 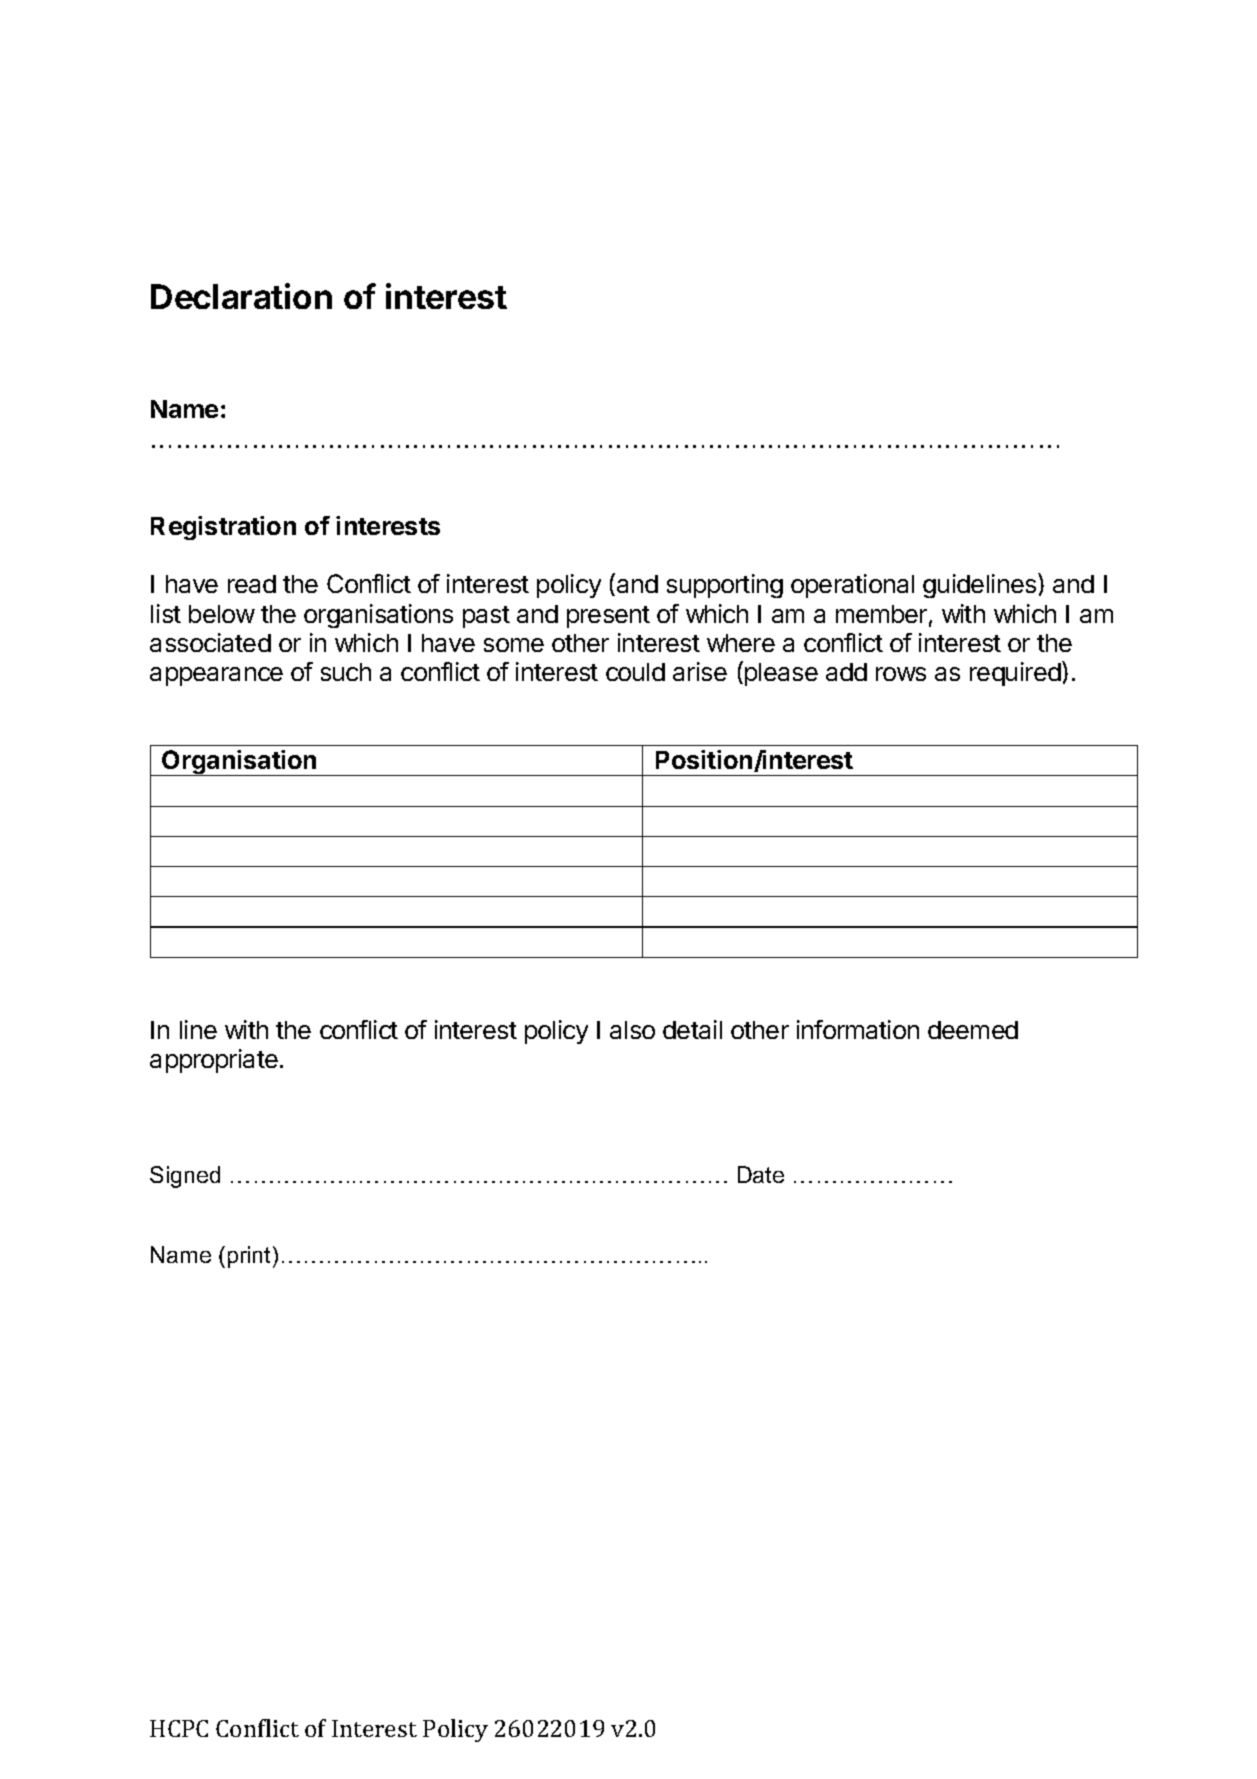 What do you see at coordinates (251, 1257) in the document?
I see `print` at bounding box center [251, 1257].
